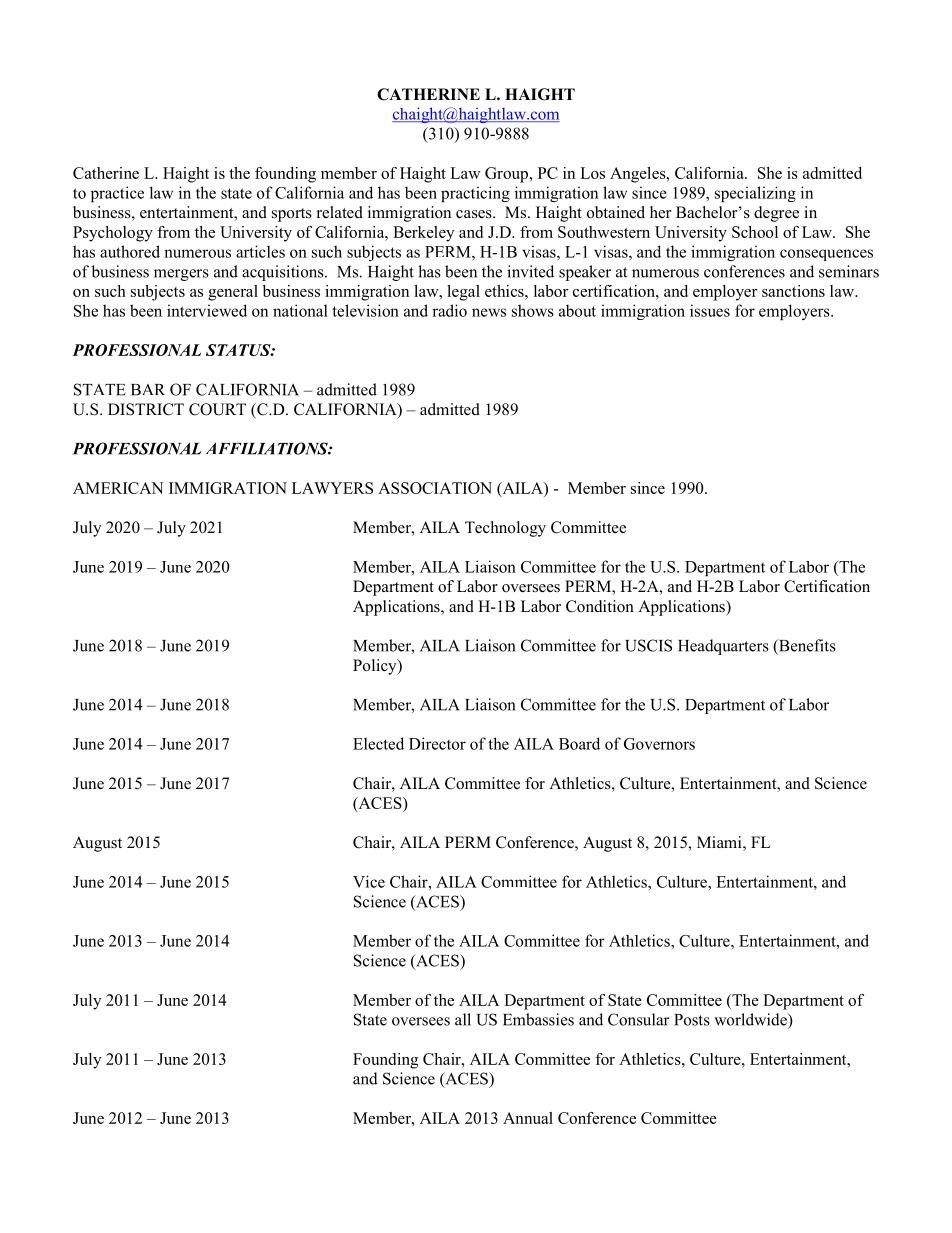  What do you see at coordinates (475, 194) in the screenshot?
I see `practicing` at bounding box center [475, 194].
